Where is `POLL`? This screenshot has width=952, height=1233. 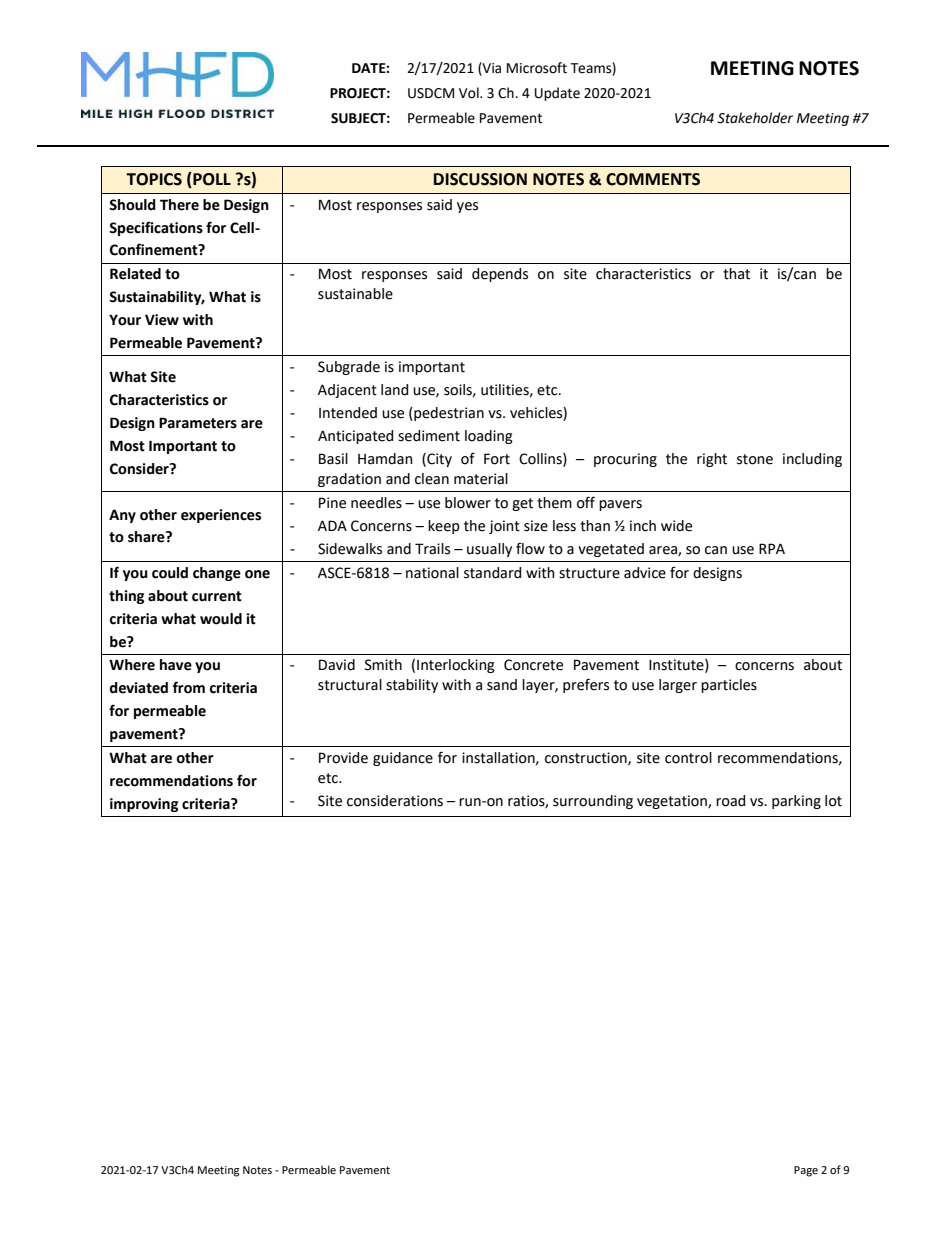
POLL is located at coordinates (211, 179).
